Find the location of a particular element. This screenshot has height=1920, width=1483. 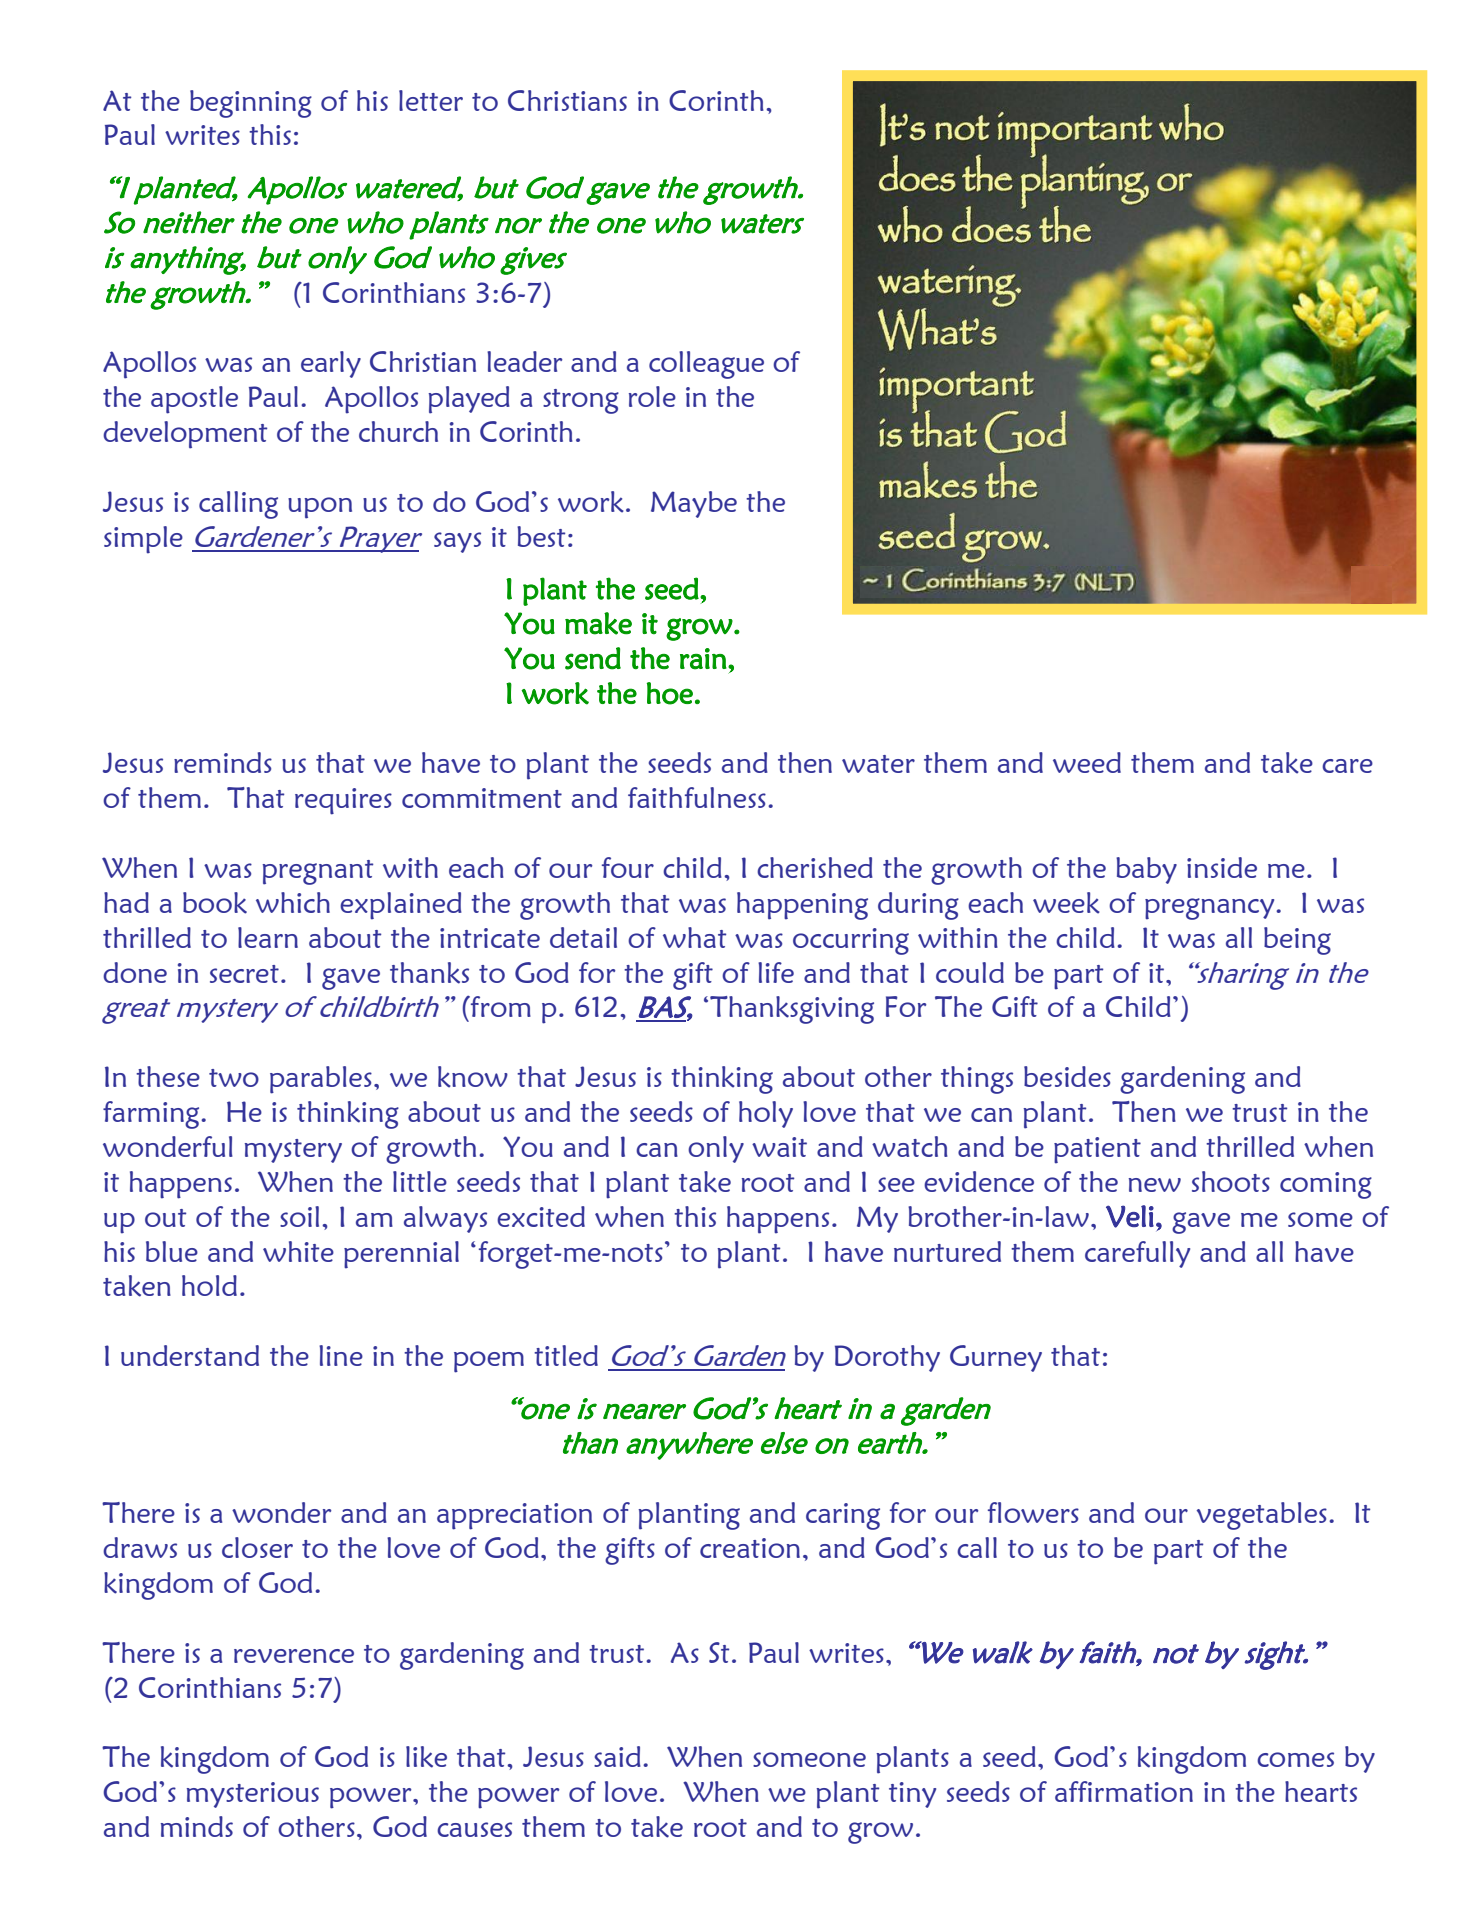

secret is located at coordinates (244, 974).
